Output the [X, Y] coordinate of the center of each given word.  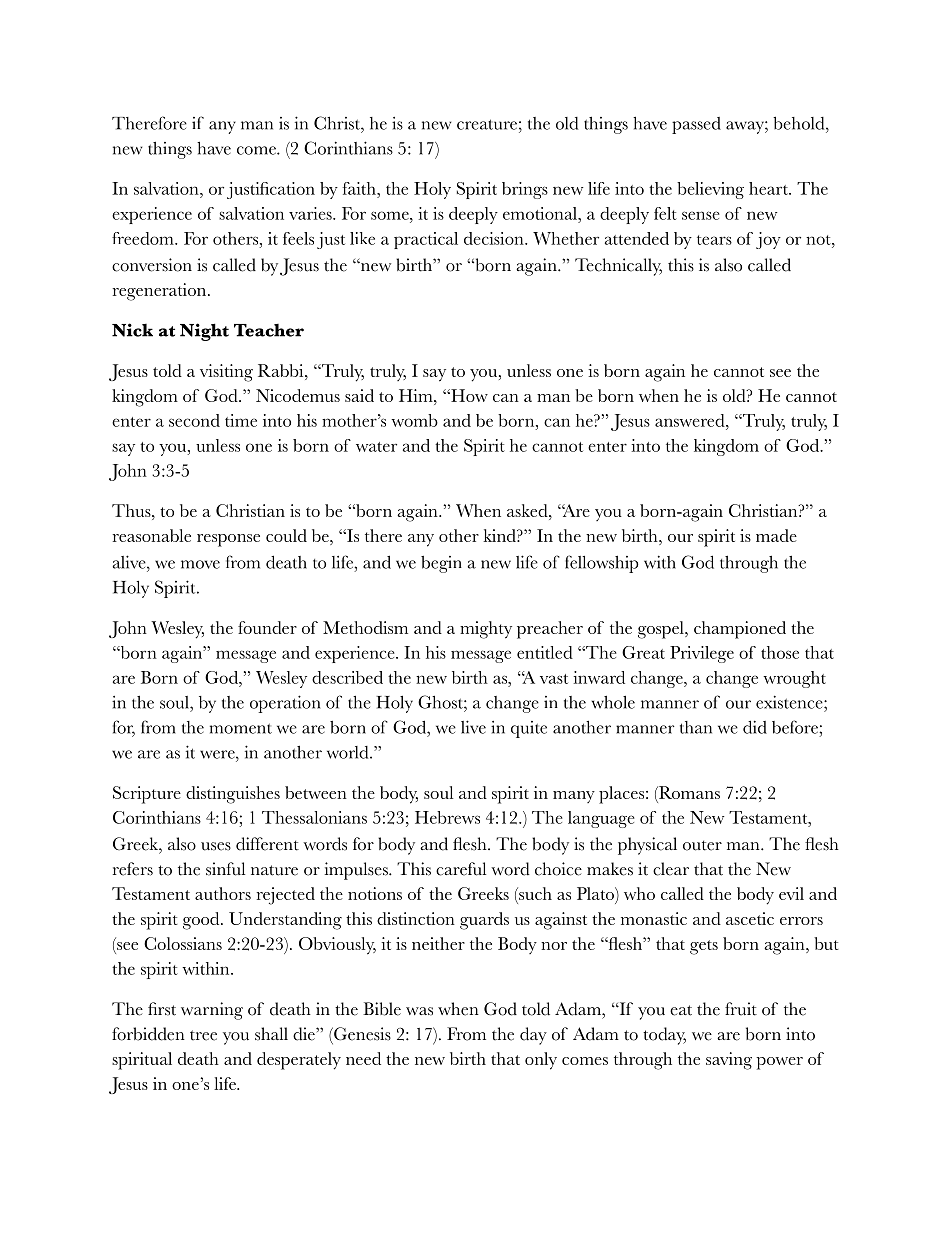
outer [702, 845]
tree [203, 1035]
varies [311, 213]
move [200, 564]
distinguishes [233, 795]
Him [417, 395]
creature [487, 124]
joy [768, 240]
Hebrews [447, 817]
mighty [486, 630]
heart [769, 188]
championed [740, 630]
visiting [226, 373]
